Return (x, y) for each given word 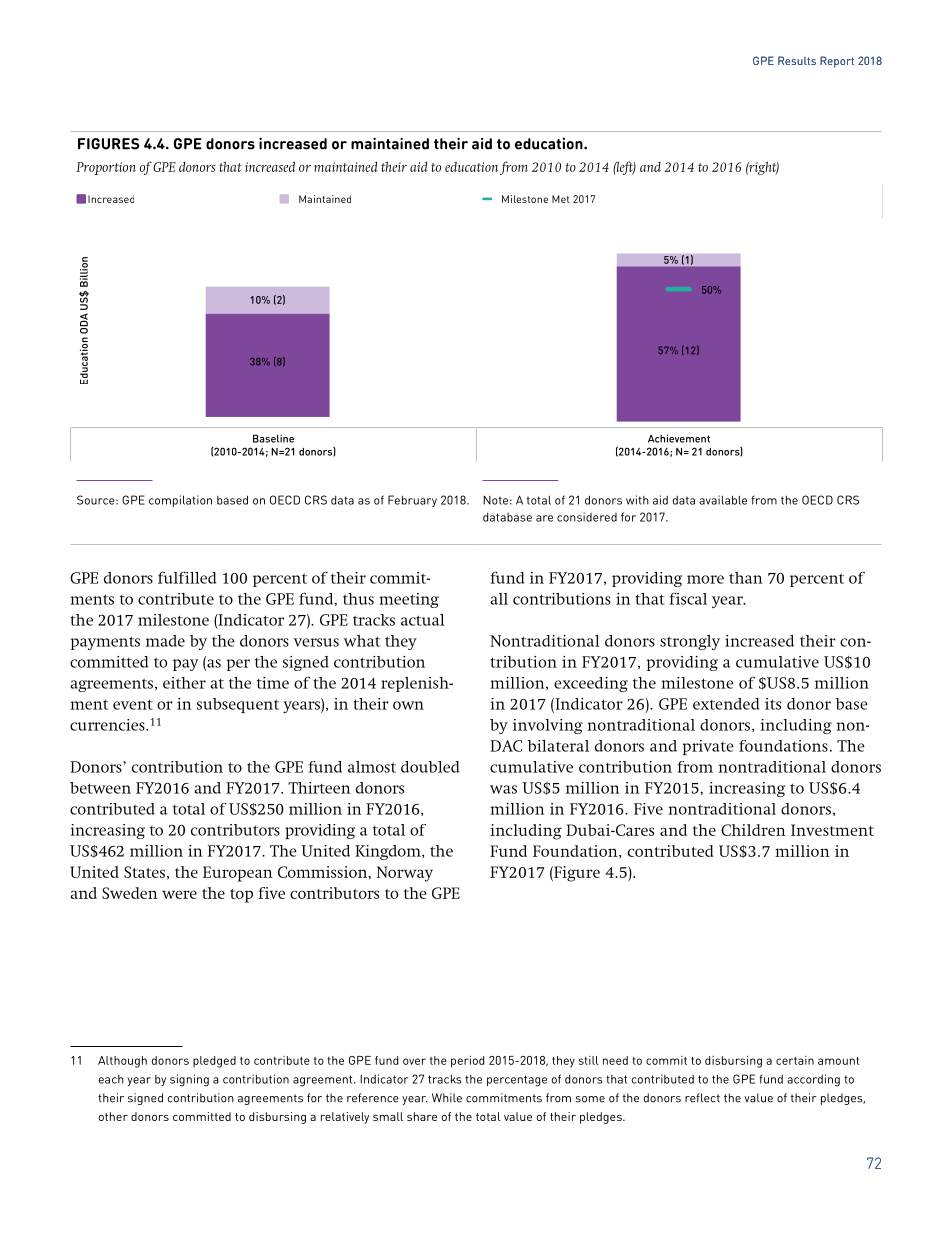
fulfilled (187, 577)
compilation (180, 501)
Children (753, 830)
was (503, 789)
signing (189, 1080)
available (723, 500)
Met (561, 199)
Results (797, 60)
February (412, 501)
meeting (409, 600)
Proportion (106, 168)
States (144, 872)
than (746, 578)
